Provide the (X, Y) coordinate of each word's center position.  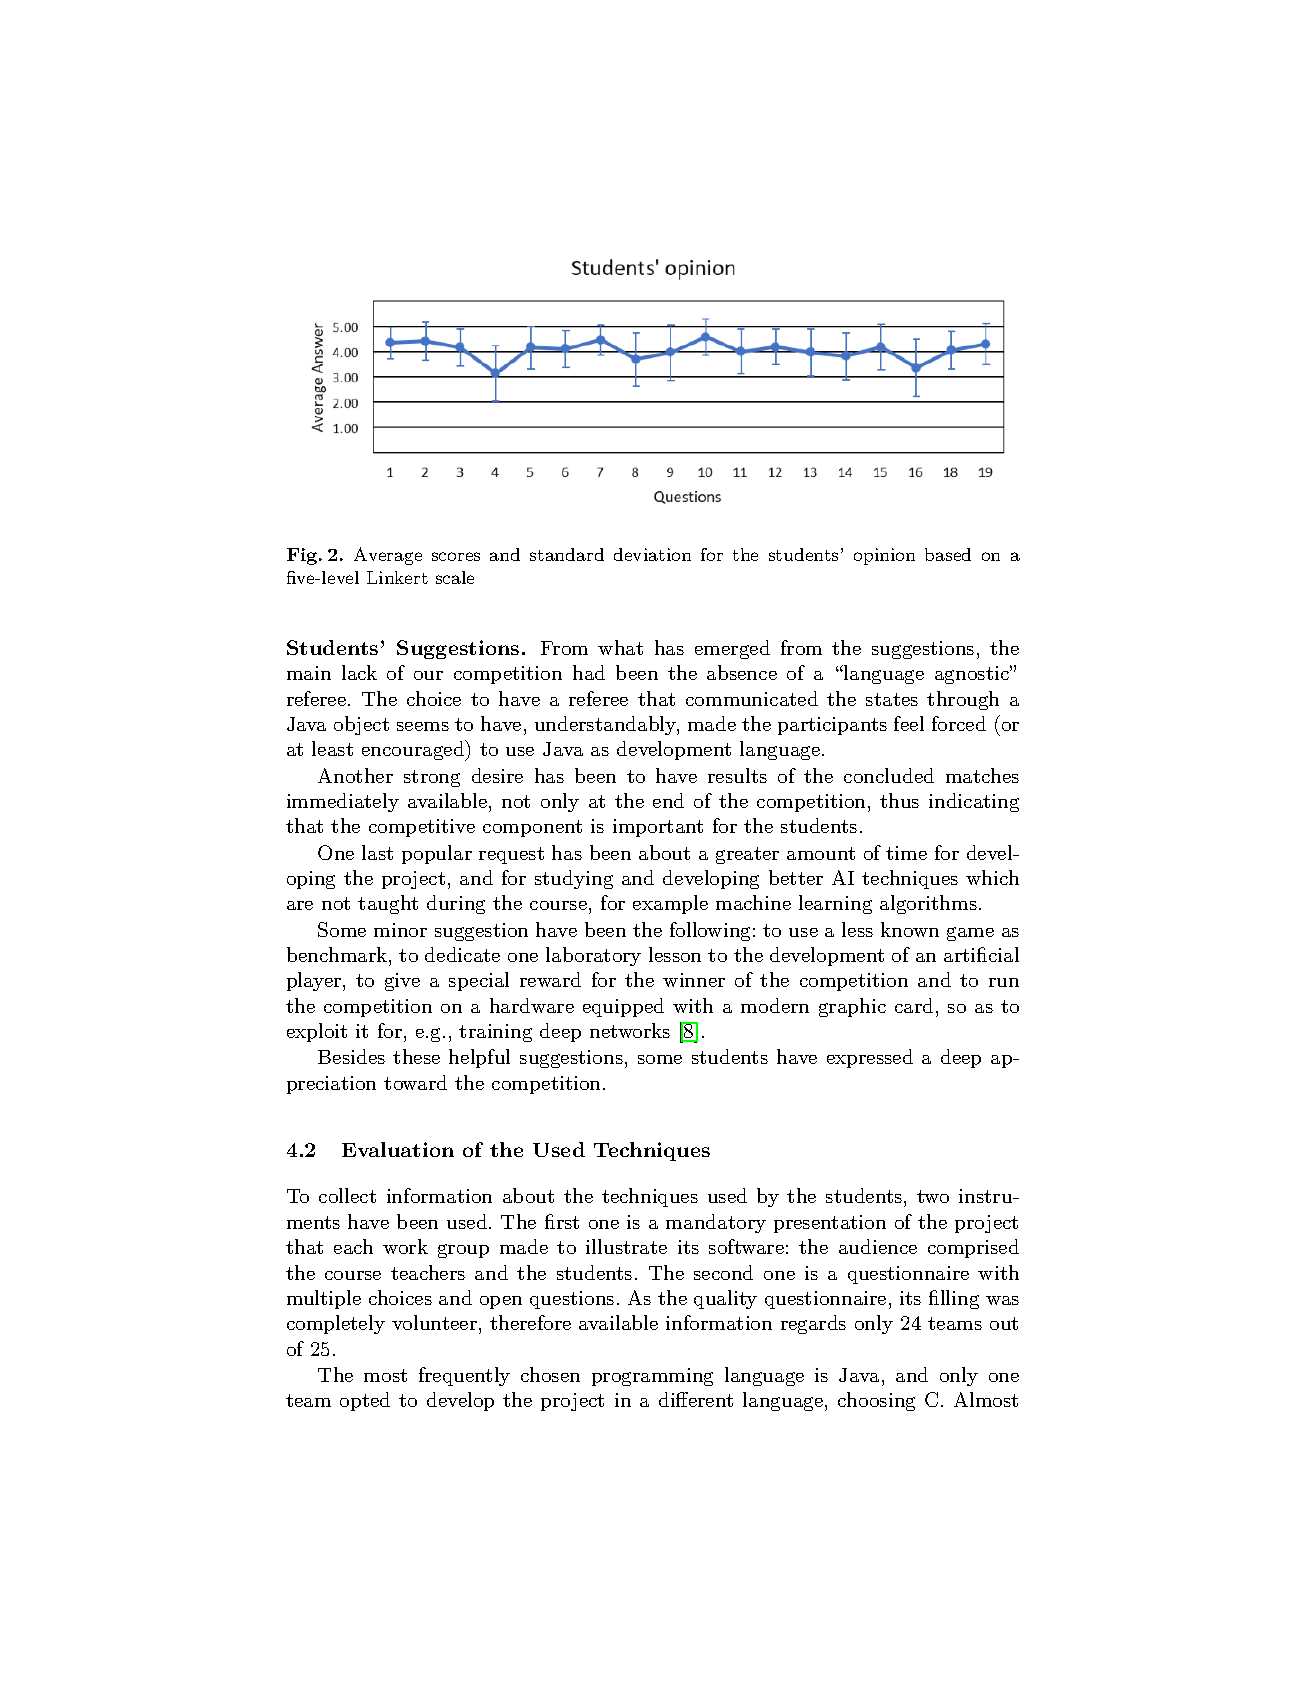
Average (388, 556)
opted (365, 1401)
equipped (623, 1007)
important (658, 828)
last (377, 852)
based (948, 554)
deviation (652, 554)
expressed (870, 1058)
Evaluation (398, 1149)
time (906, 853)
